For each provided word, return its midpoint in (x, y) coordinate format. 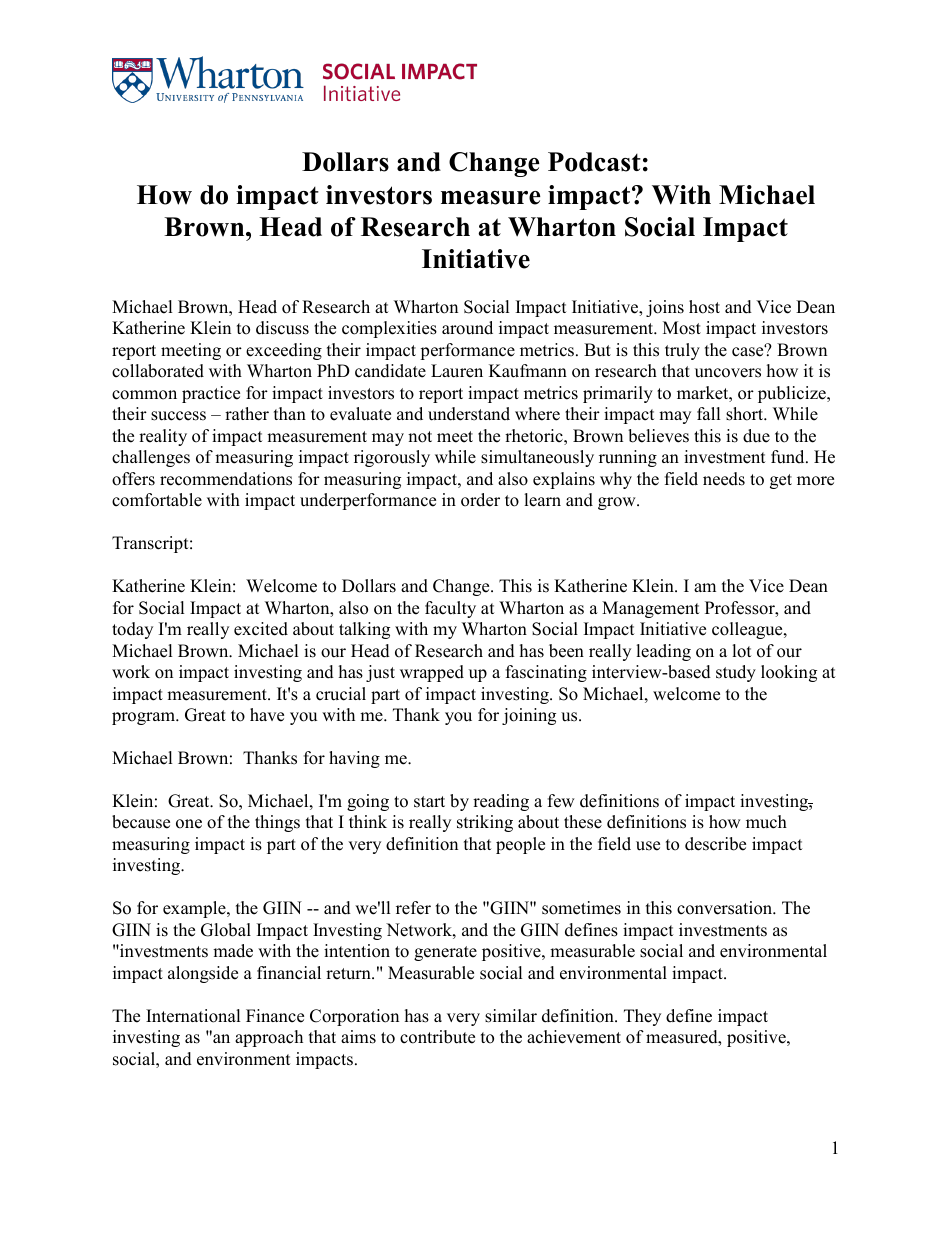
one (189, 824)
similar (511, 1016)
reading (501, 802)
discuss (282, 328)
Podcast (594, 162)
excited (261, 629)
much (766, 822)
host (704, 307)
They (642, 1017)
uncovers (728, 373)
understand (469, 414)
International (193, 1016)
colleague (748, 630)
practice (211, 394)
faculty (450, 609)
